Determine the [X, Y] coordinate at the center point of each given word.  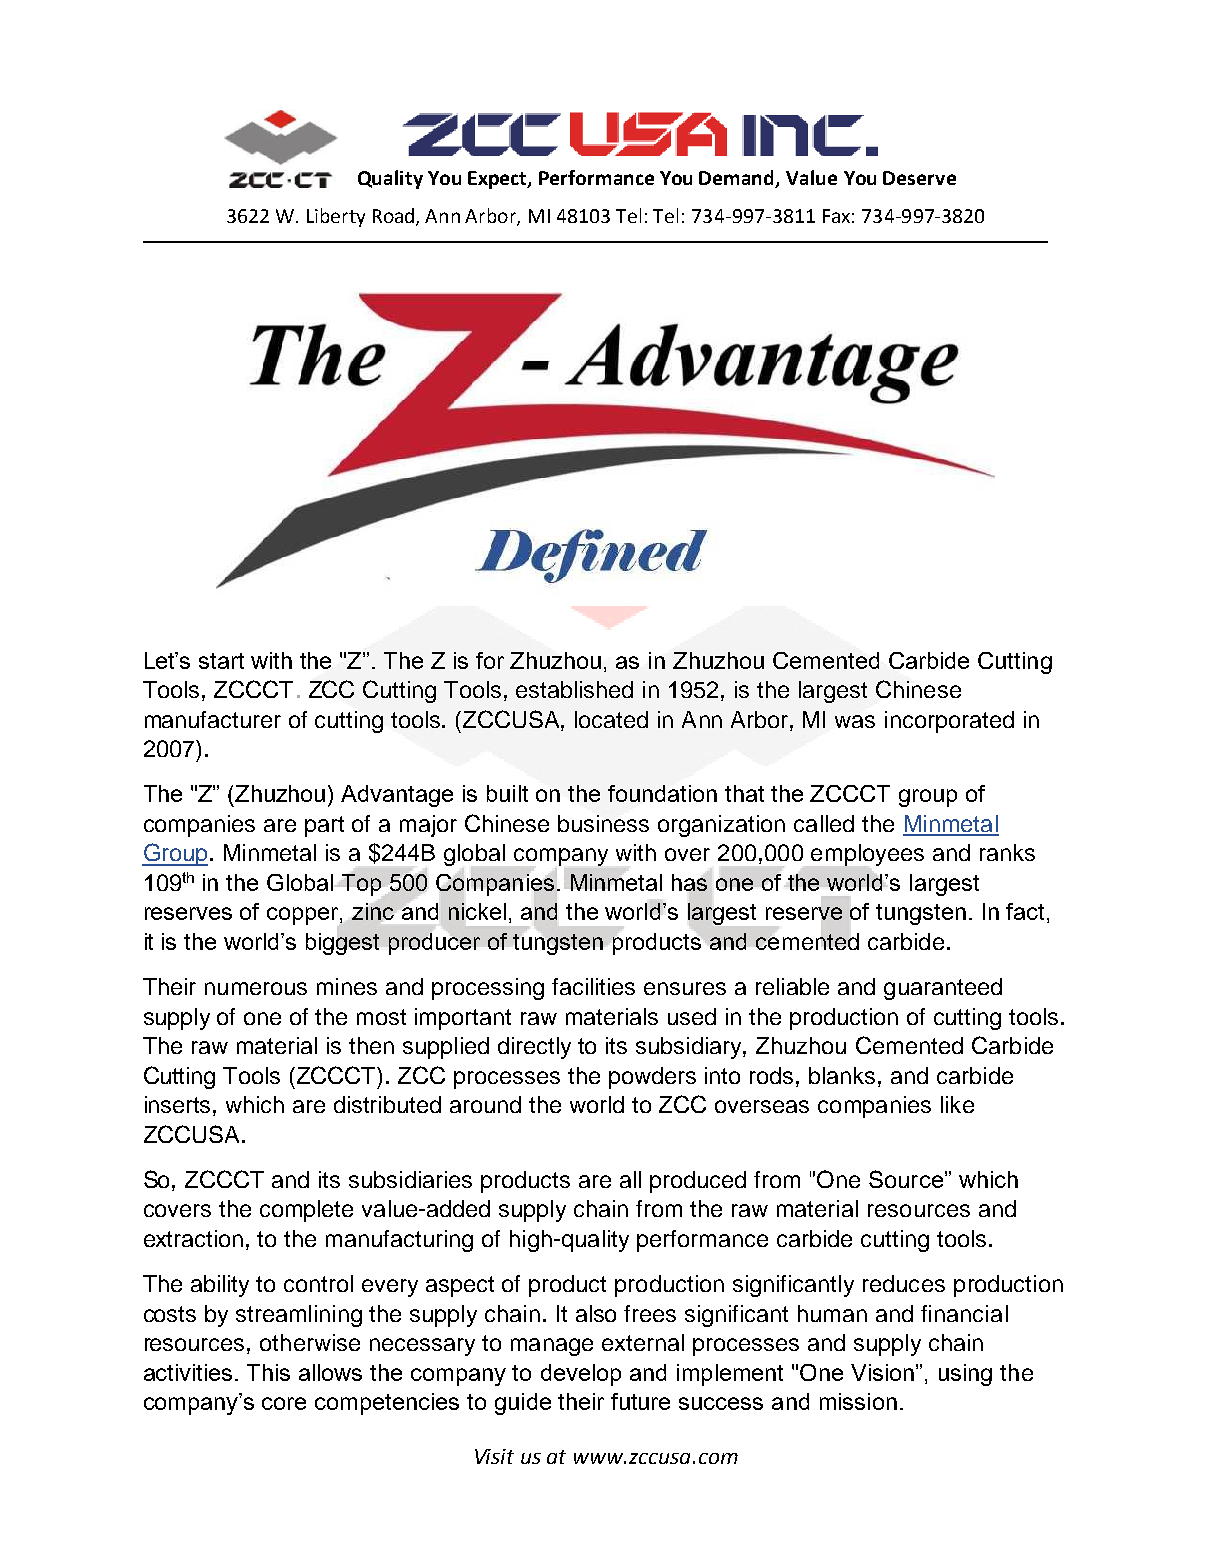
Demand [738, 179]
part [324, 826]
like [957, 1104]
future [640, 1401]
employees [867, 855]
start [221, 661]
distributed [387, 1104]
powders [652, 1078]
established [574, 689]
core [284, 1403]
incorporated [949, 722]
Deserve [919, 178]
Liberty [336, 217]
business [603, 823]
